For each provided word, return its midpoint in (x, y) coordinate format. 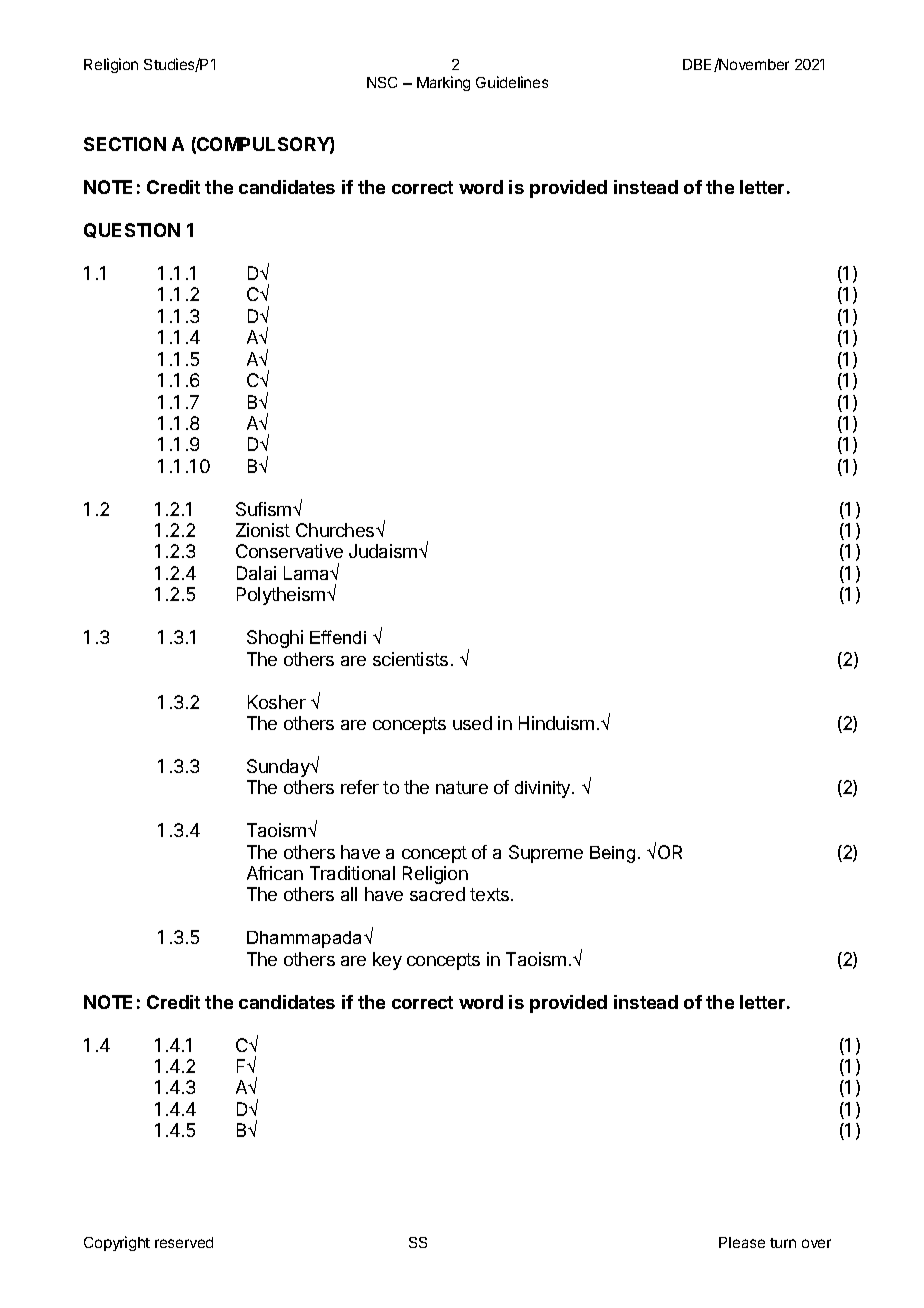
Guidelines (512, 82)
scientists (410, 659)
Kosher (277, 702)
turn (783, 1243)
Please (742, 1242)
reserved (184, 1242)
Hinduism (556, 723)
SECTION (125, 144)
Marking (443, 83)
